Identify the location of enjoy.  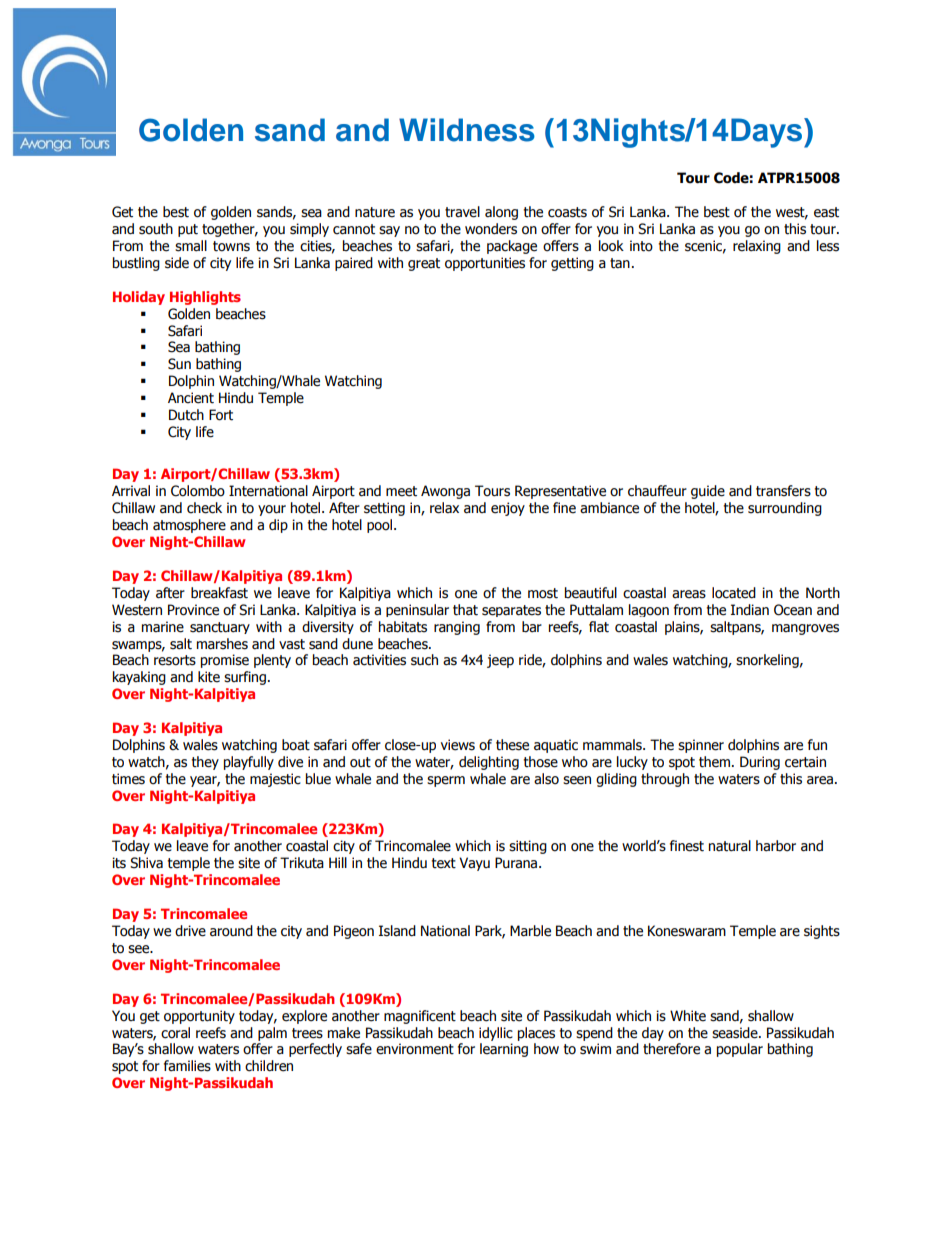
(508, 509).
